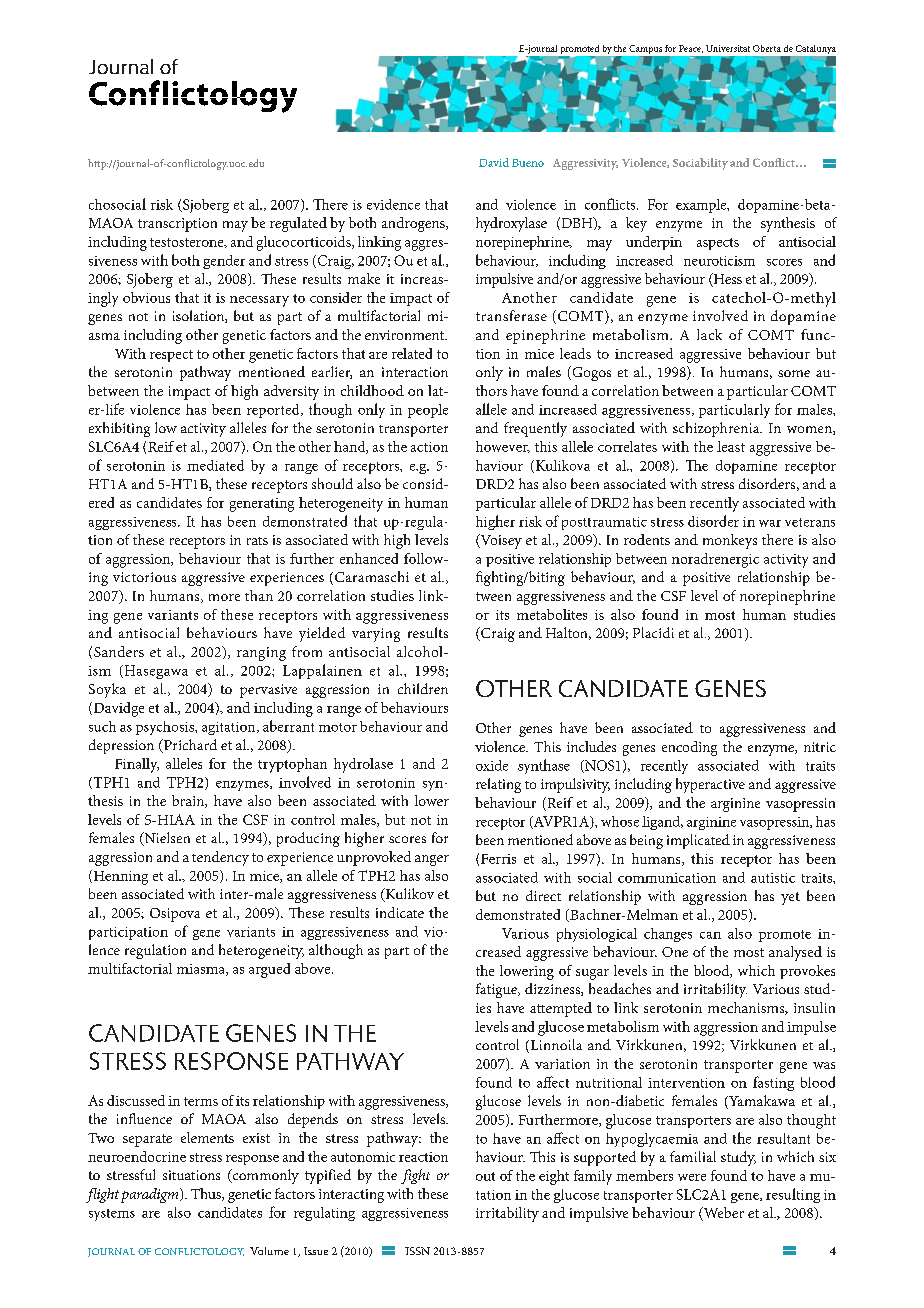 Image resolution: width=924 pixels, height=1308 pixels. Describe the element at coordinates (188, 243) in the screenshot. I see `testosterone` at that location.
